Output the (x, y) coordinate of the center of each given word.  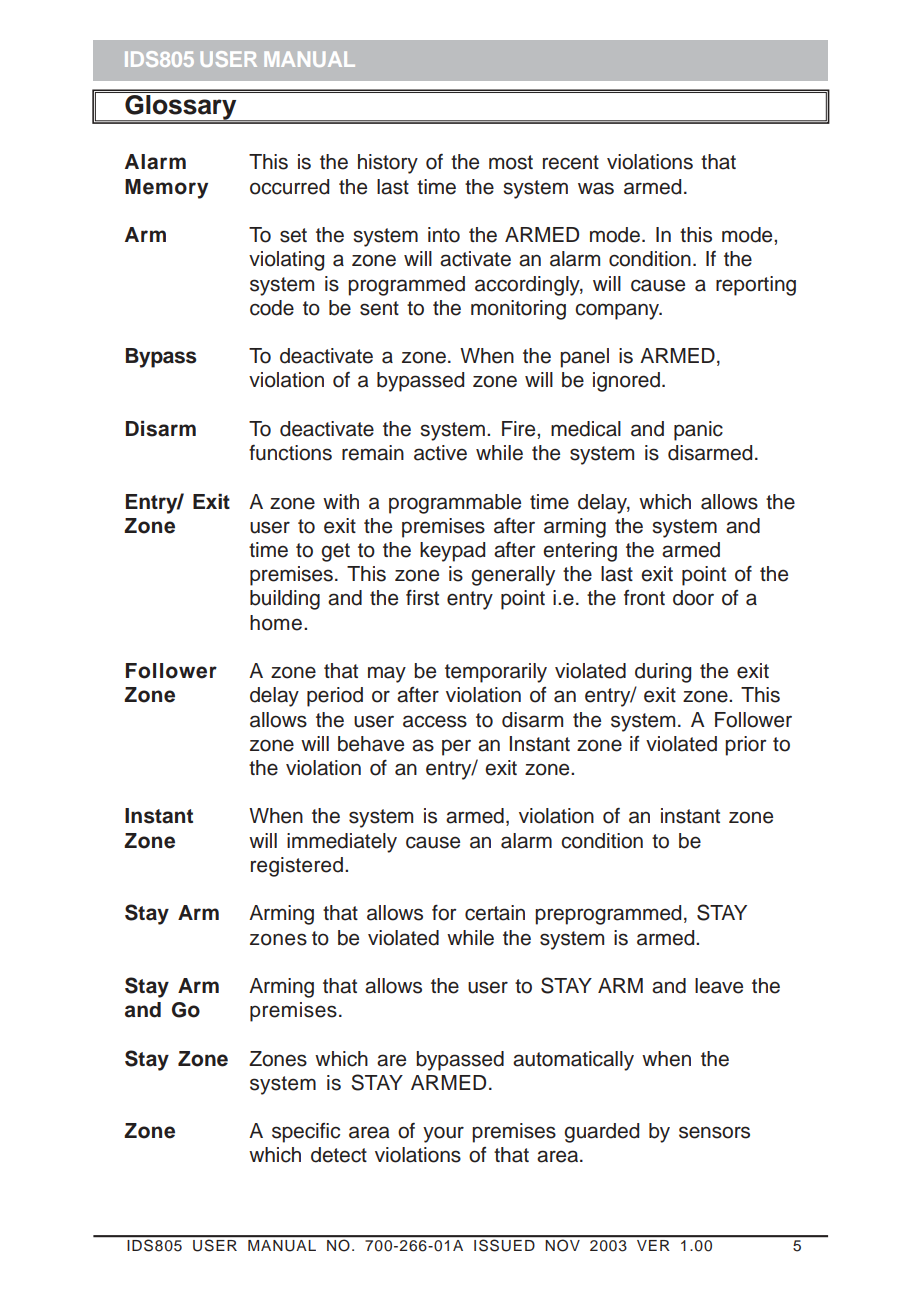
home (276, 623)
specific (306, 1133)
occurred (289, 187)
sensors (714, 1132)
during (663, 673)
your (443, 1134)
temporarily (496, 673)
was (596, 188)
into (444, 235)
